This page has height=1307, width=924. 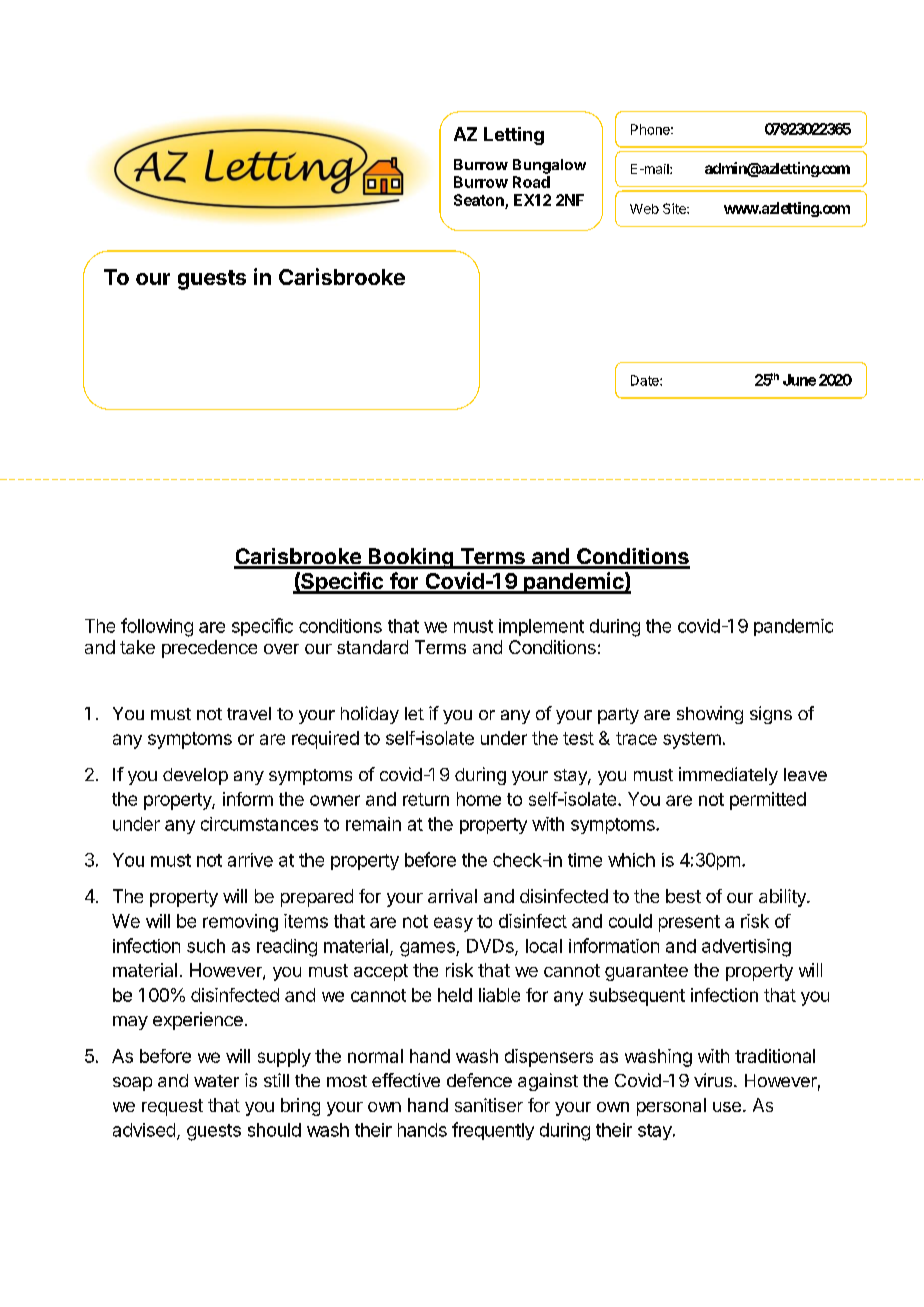 What do you see at coordinates (675, 208) in the page?
I see `Site` at bounding box center [675, 208].
